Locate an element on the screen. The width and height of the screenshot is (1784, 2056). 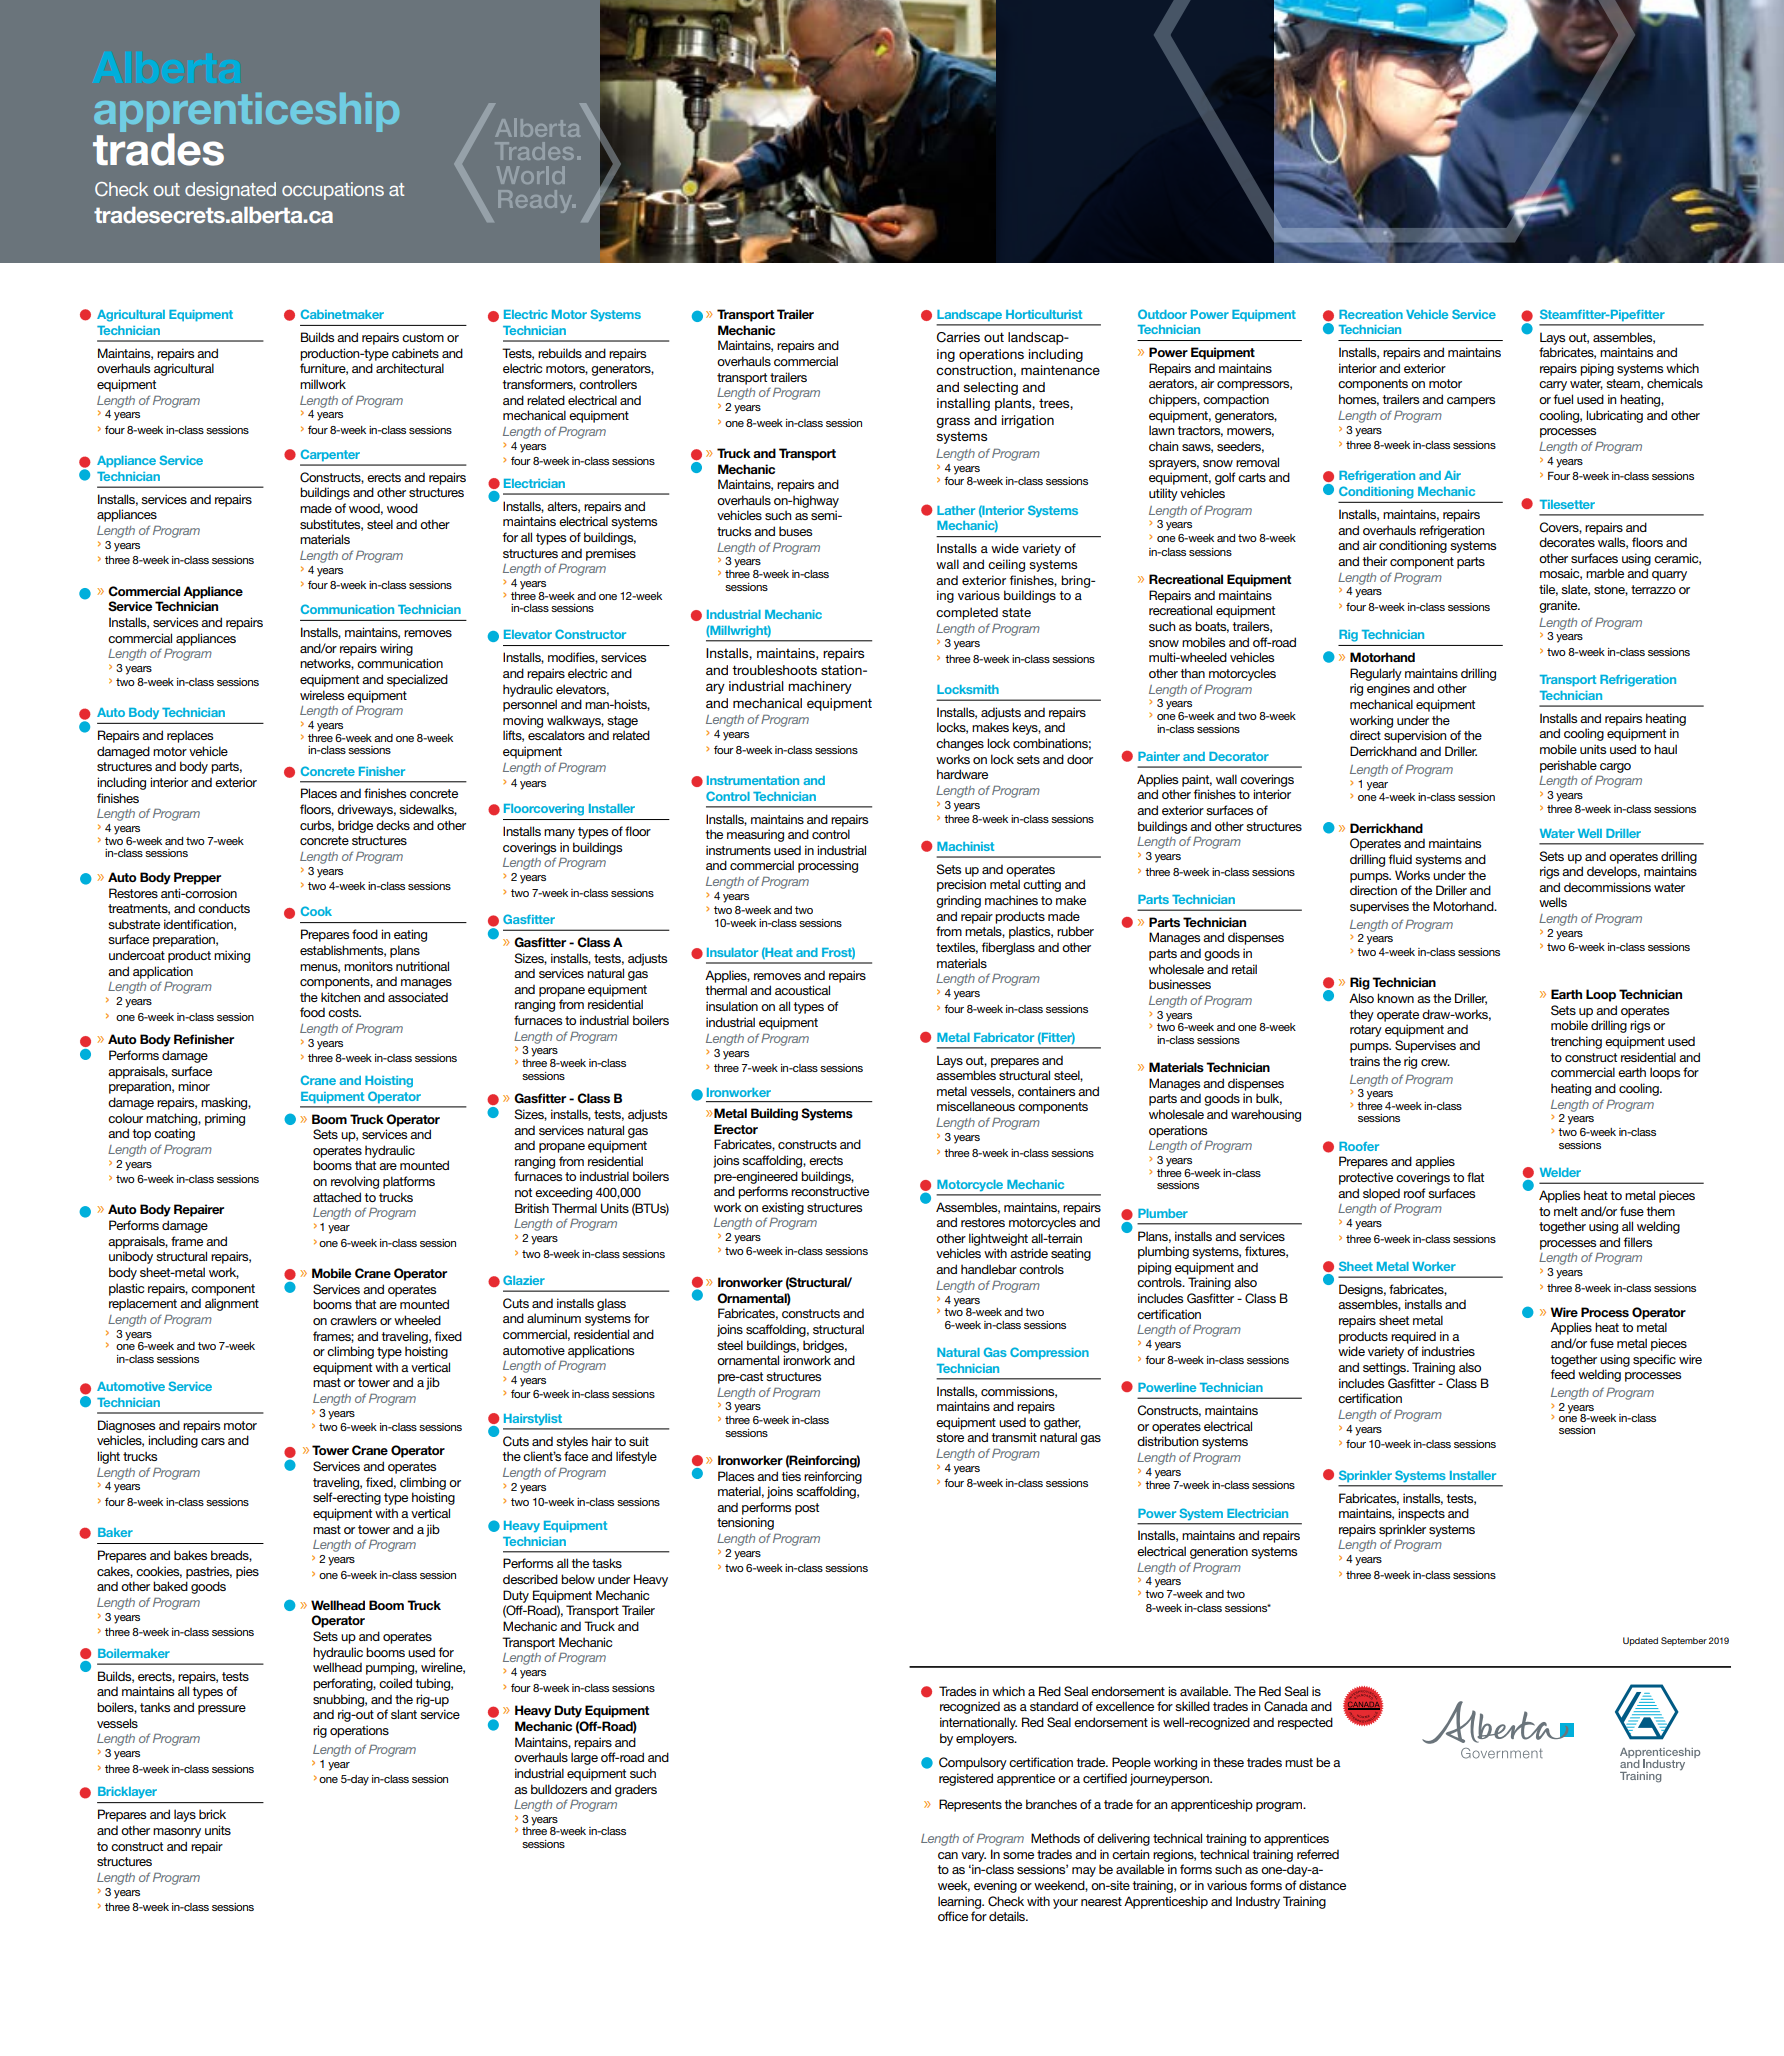
hardware is located at coordinates (962, 774).
